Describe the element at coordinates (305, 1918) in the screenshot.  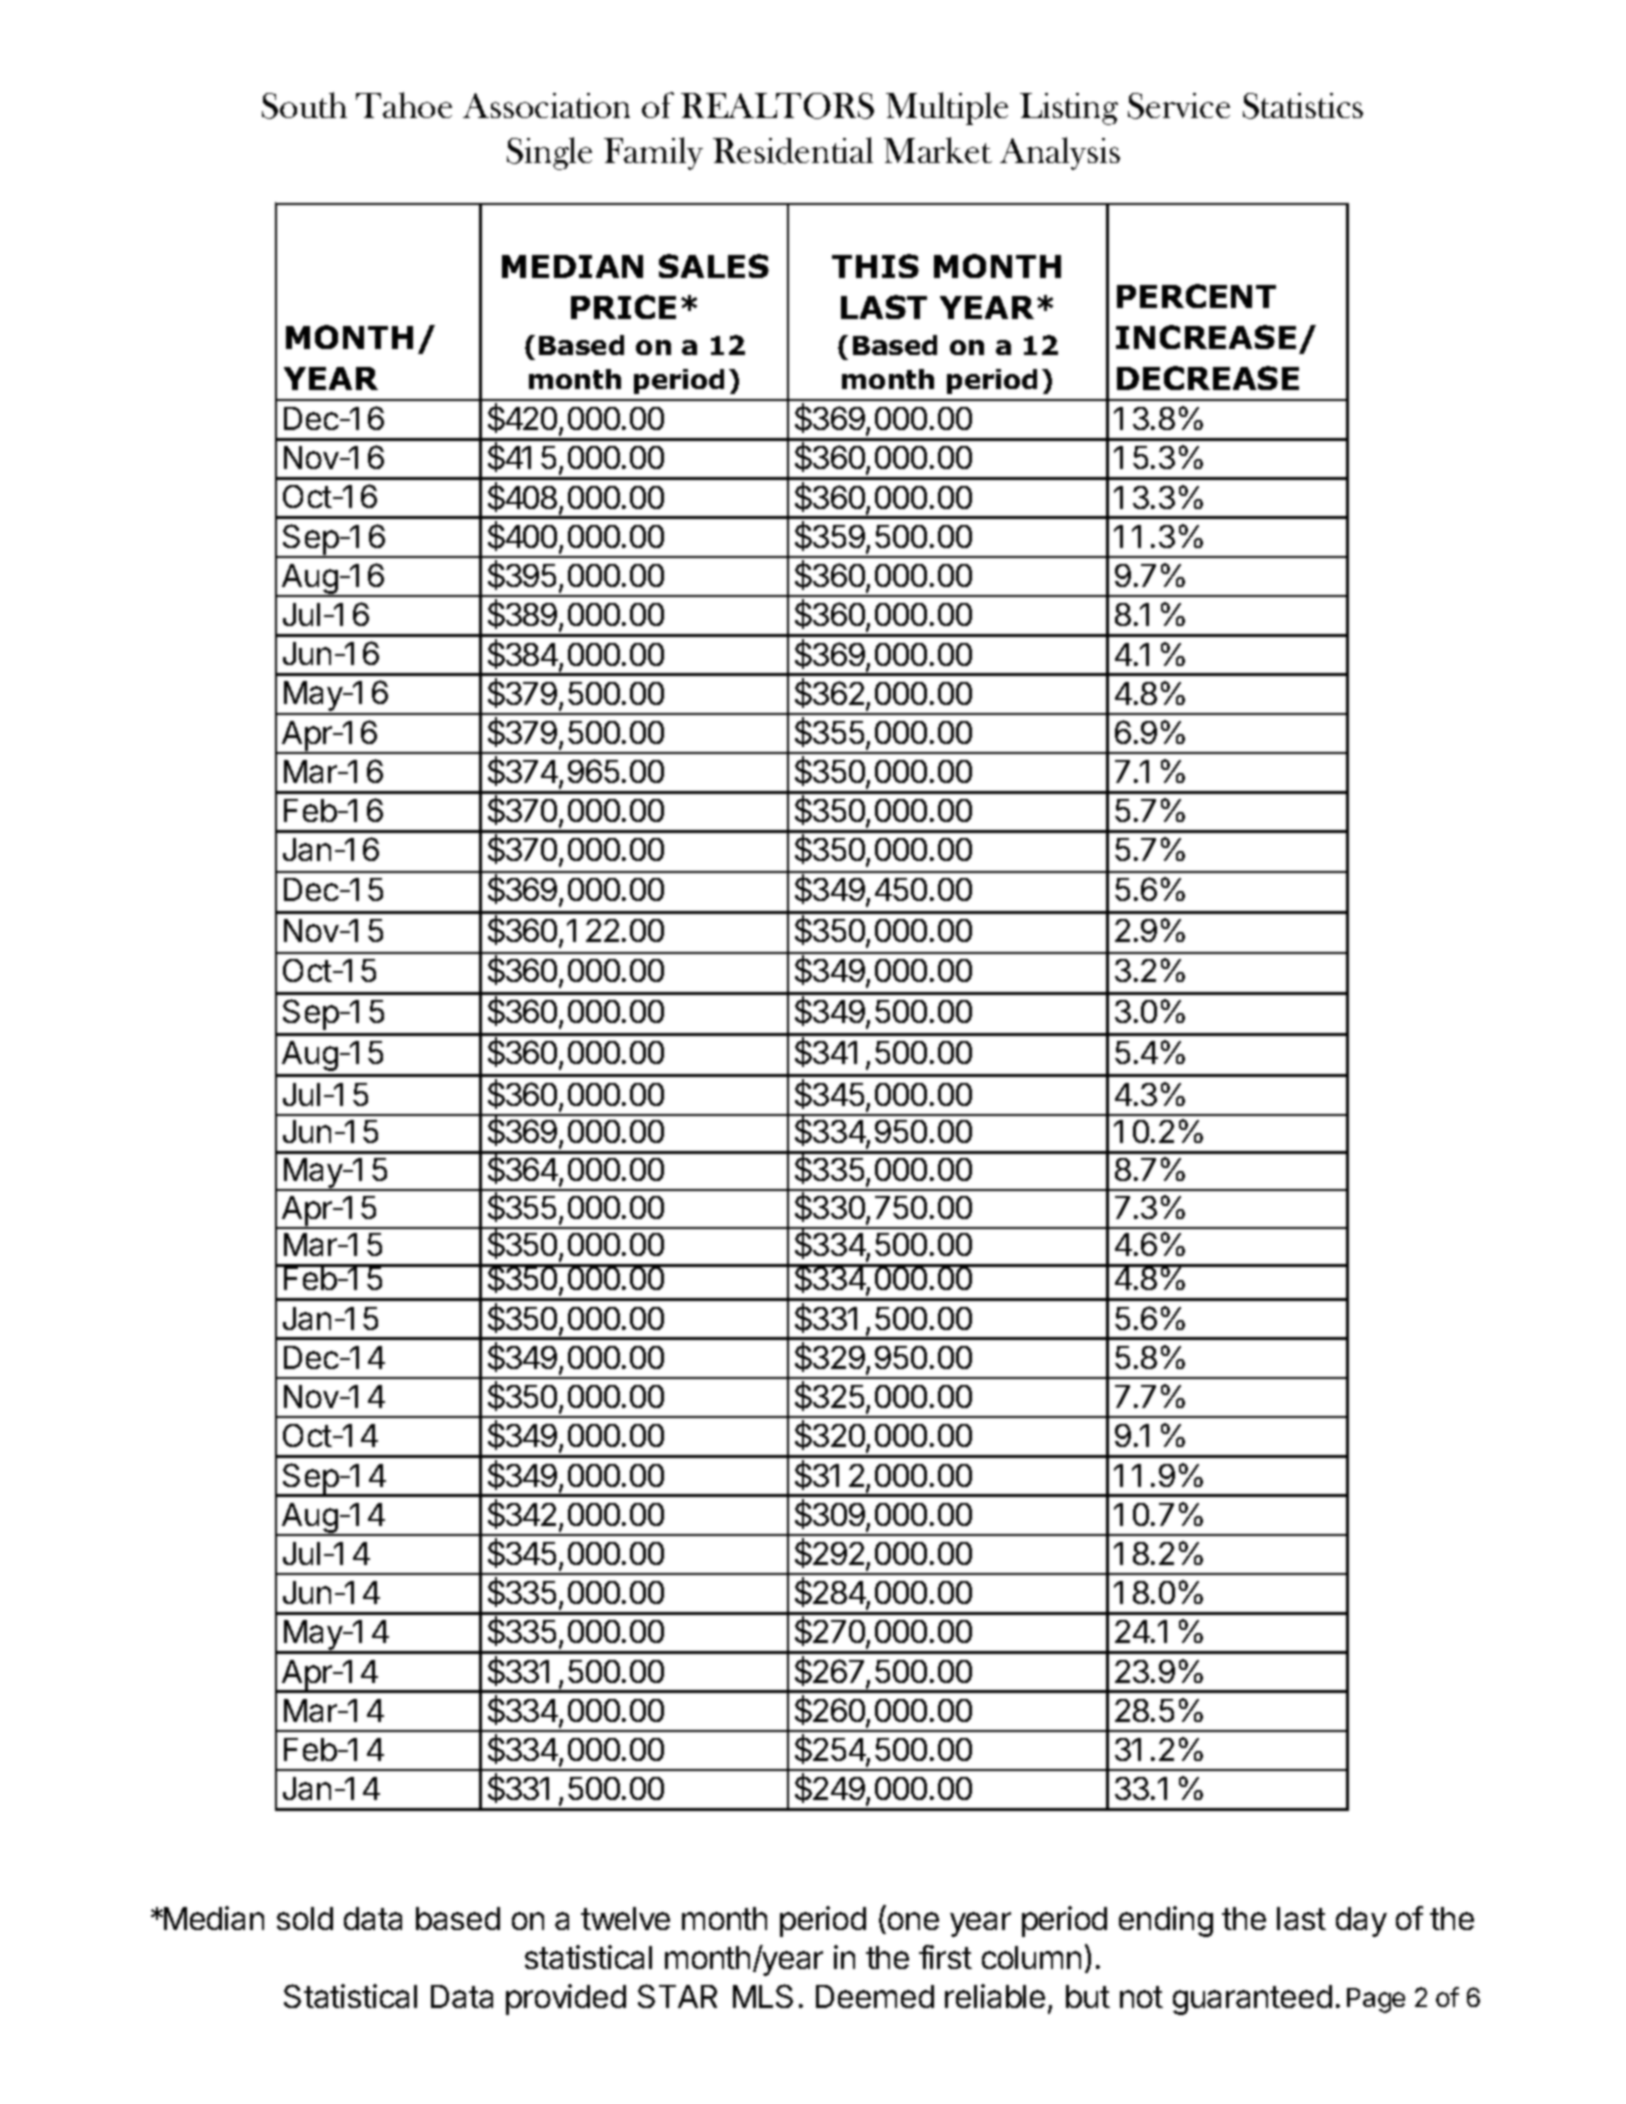
I see `sold` at that location.
